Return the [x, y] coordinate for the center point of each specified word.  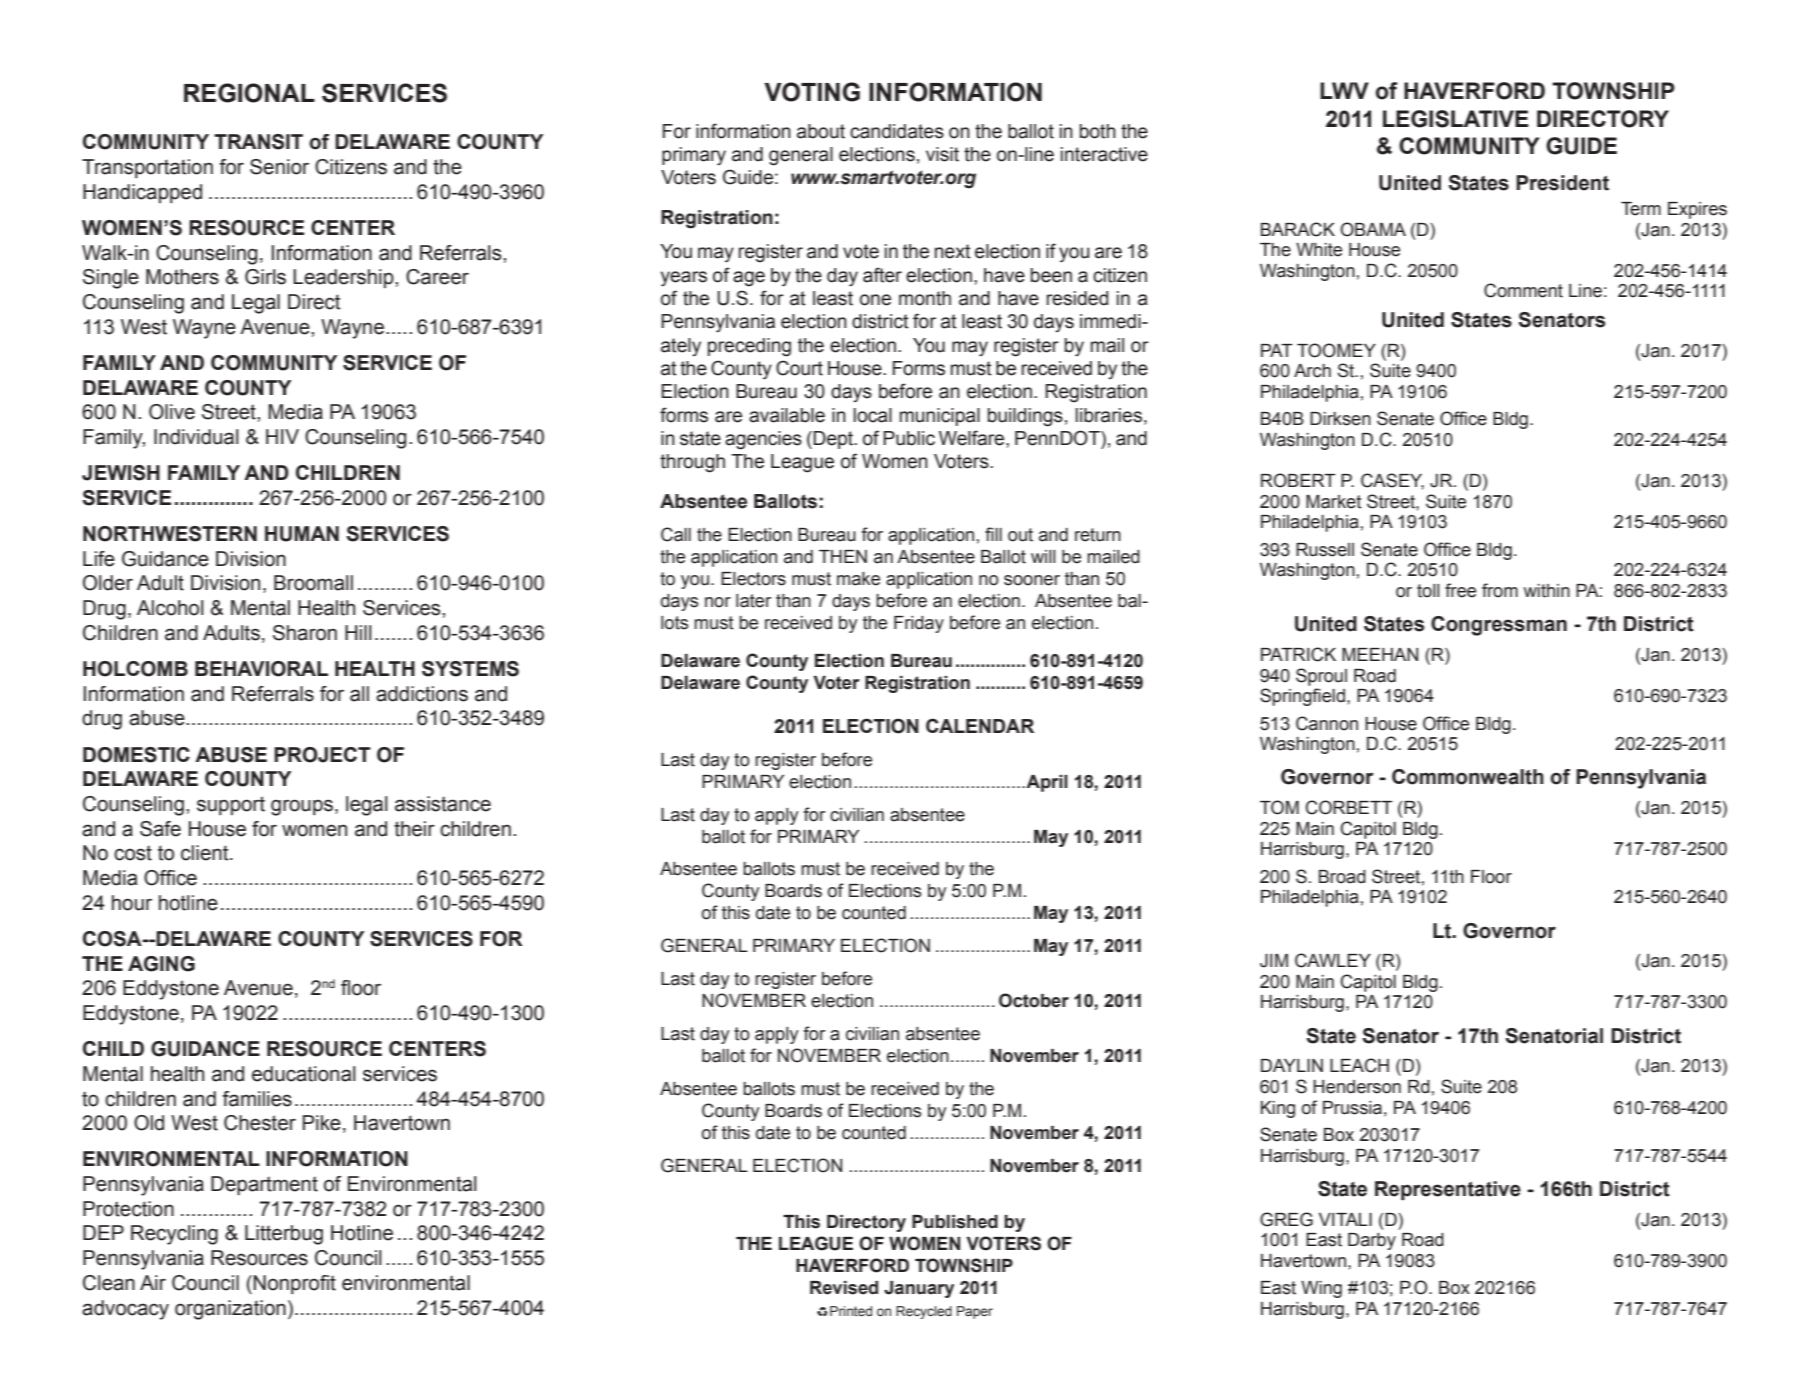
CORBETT [1349, 807]
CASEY [1392, 481]
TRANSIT [258, 142]
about [821, 131]
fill [993, 534]
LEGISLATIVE [1456, 119]
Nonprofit [294, 1284]
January [919, 1289]
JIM [1274, 961]
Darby [1372, 1241]
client [206, 853]
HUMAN [302, 534]
